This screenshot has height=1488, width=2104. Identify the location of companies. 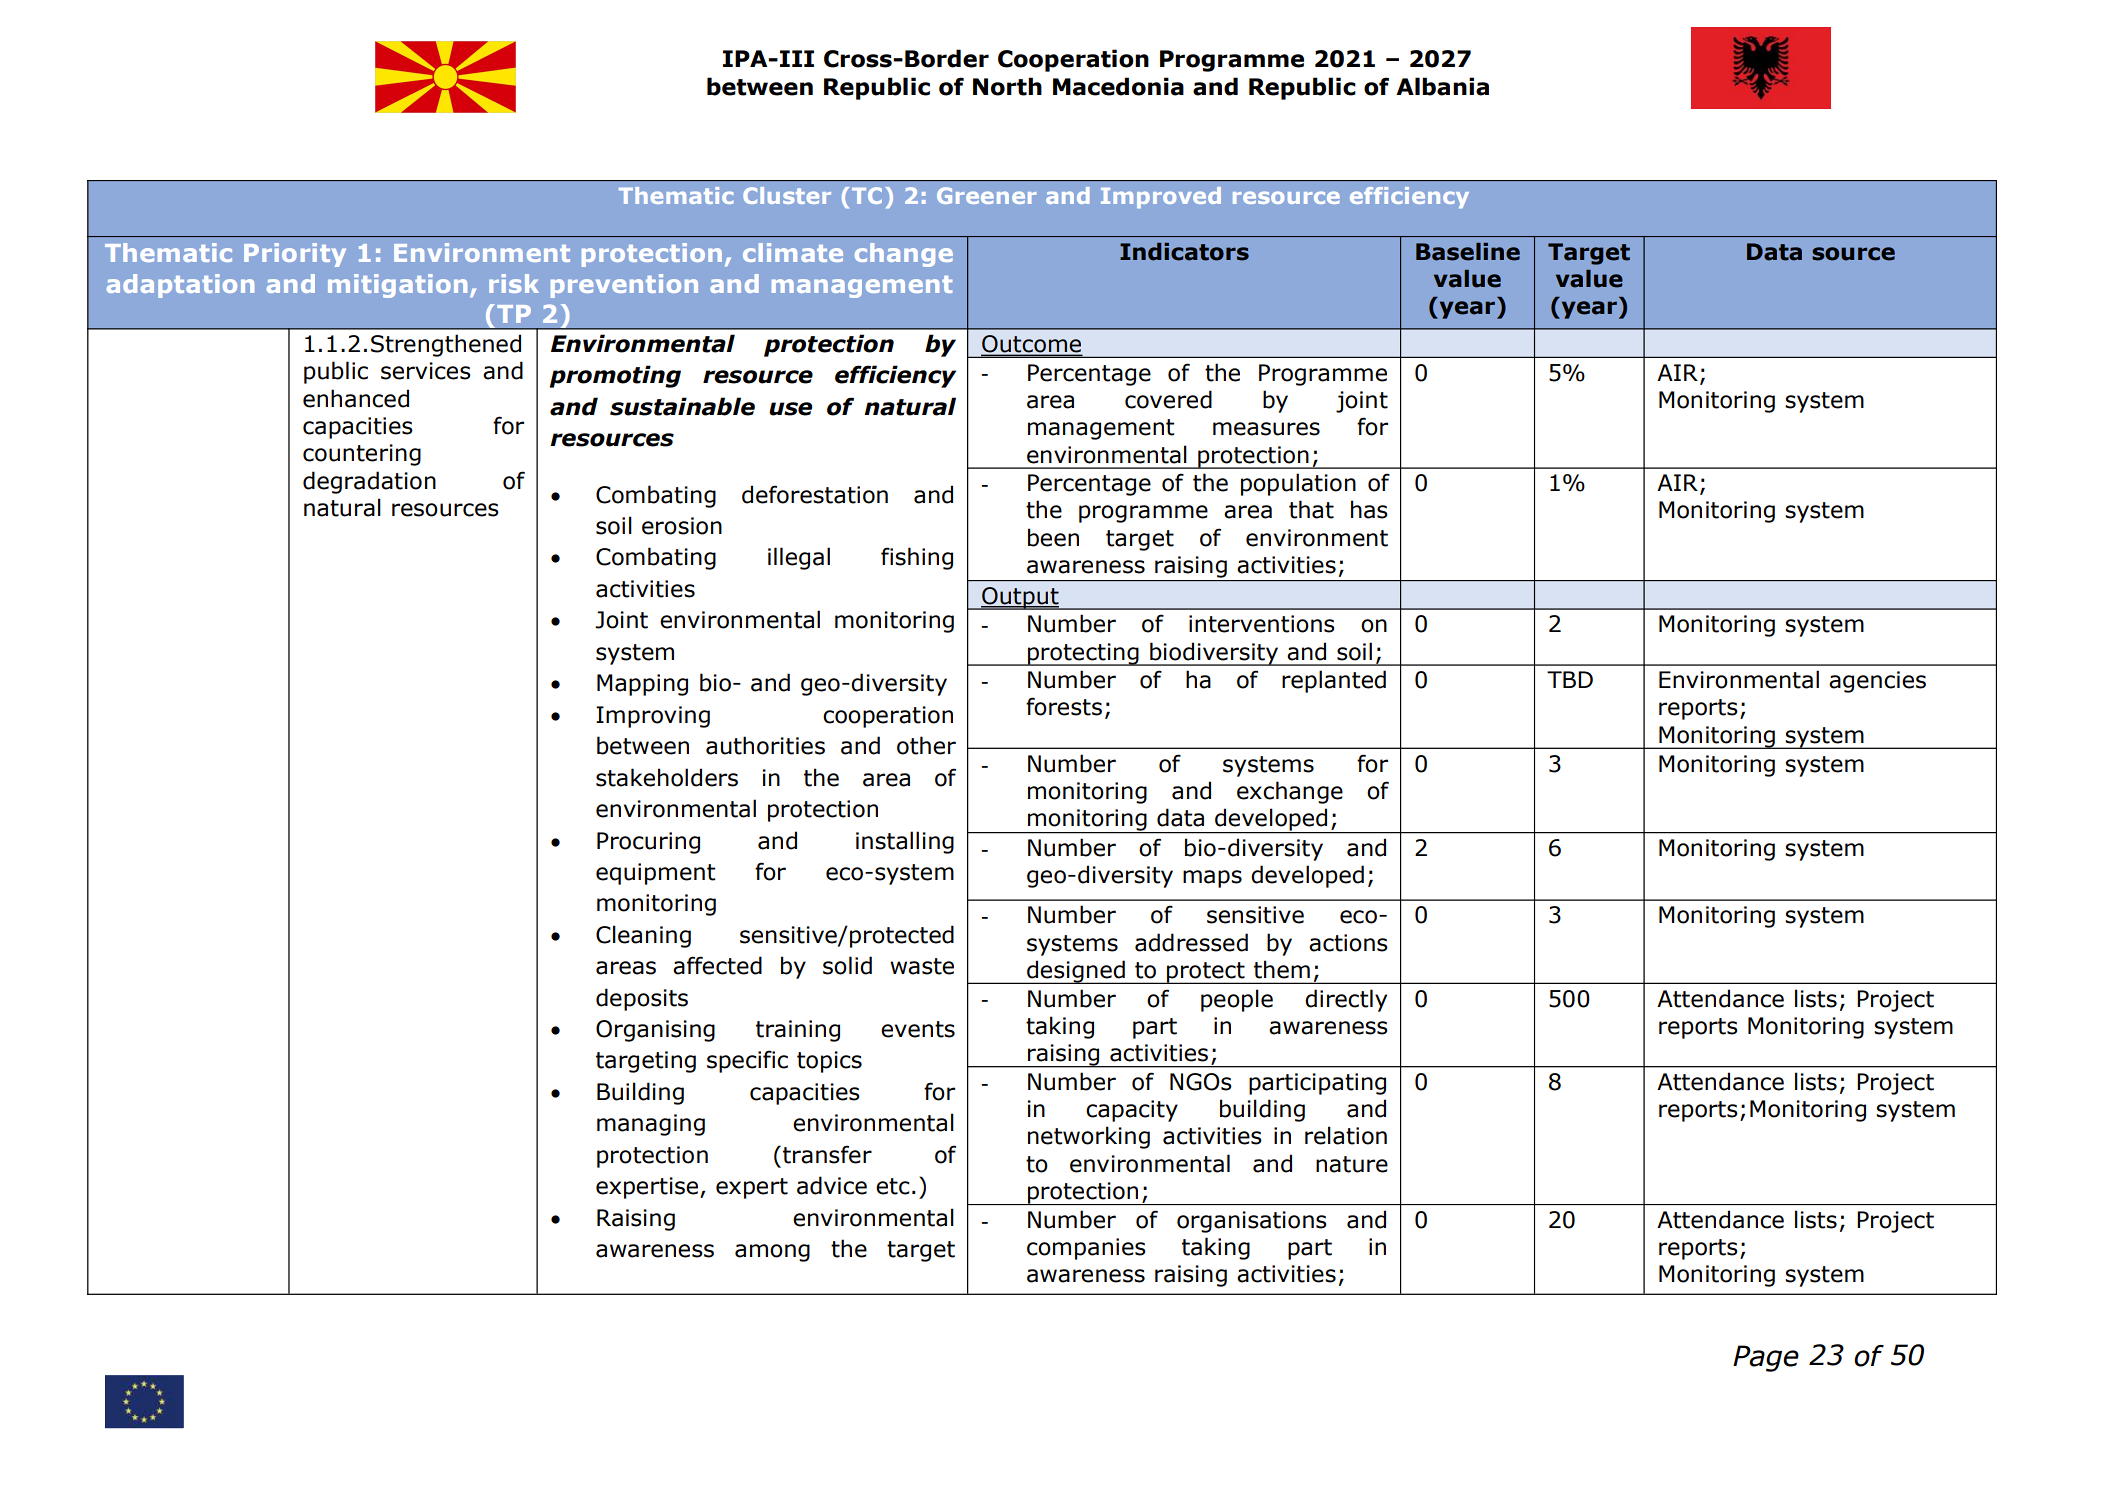
(1086, 1249).
